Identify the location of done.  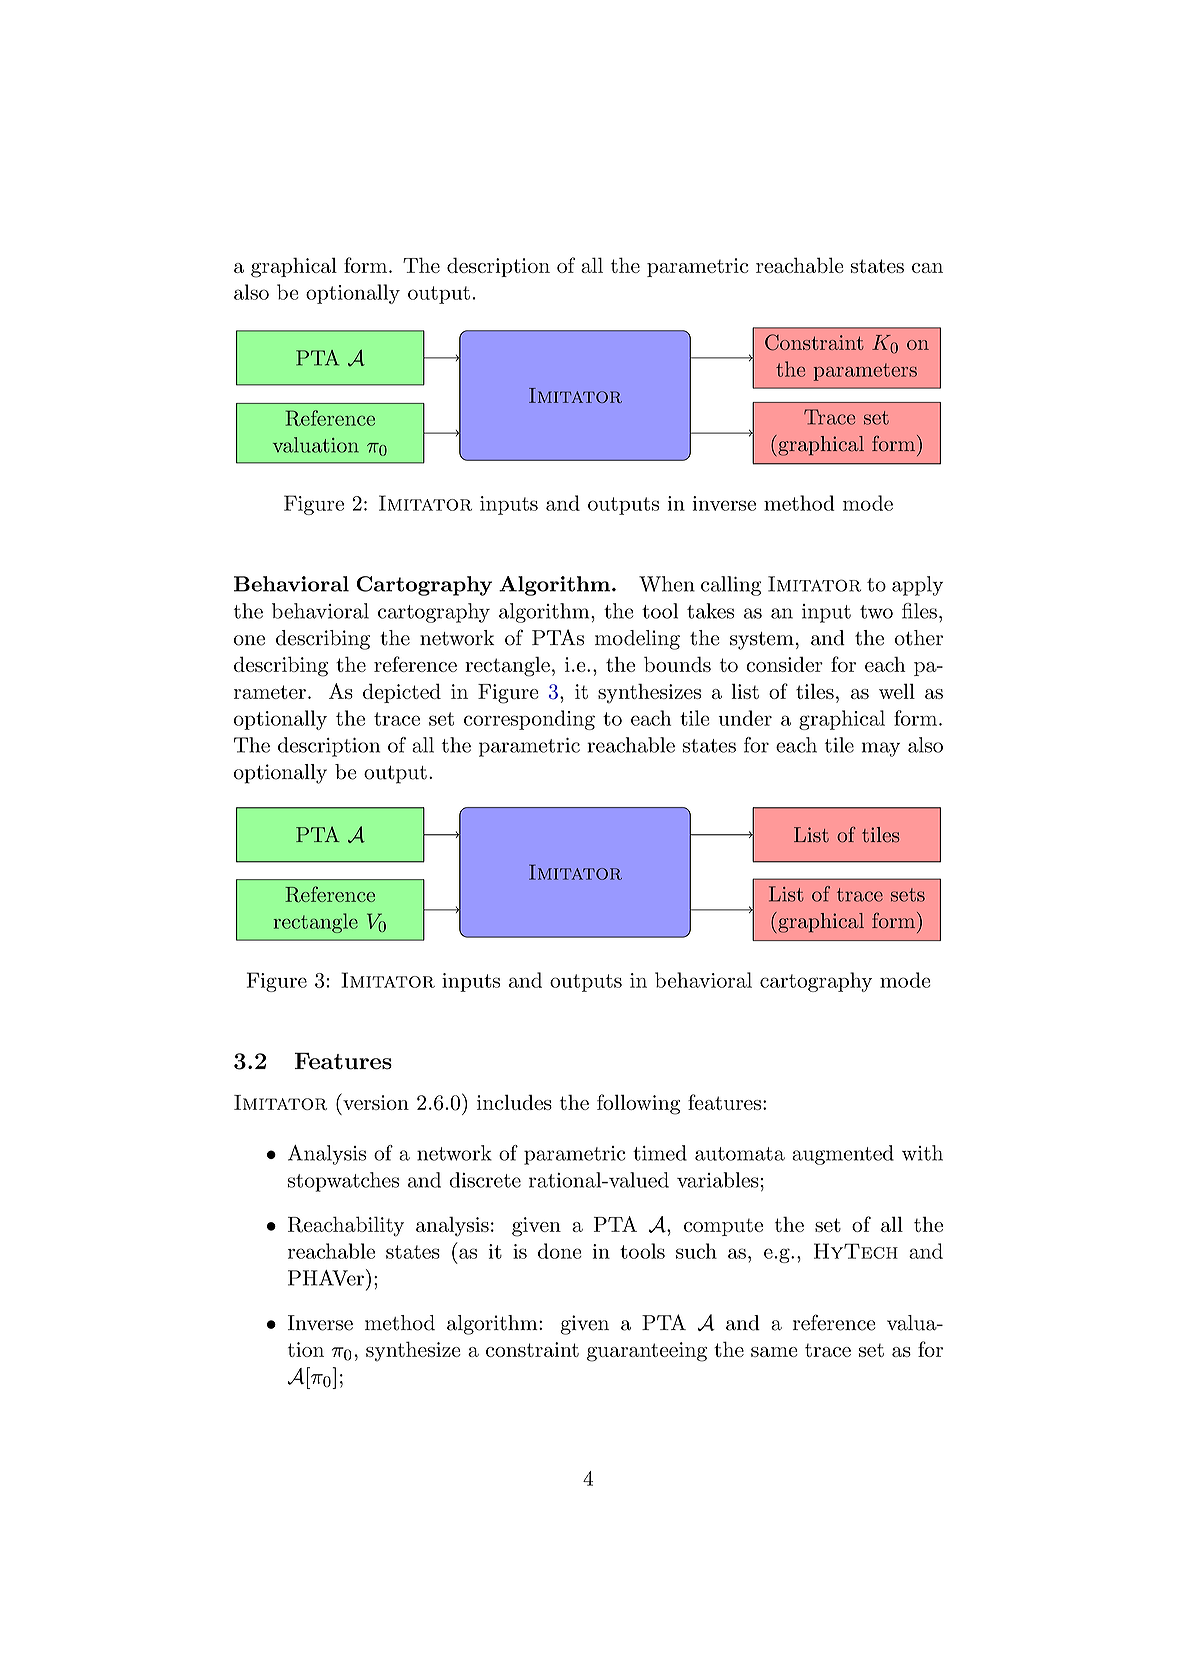
(560, 1251).
